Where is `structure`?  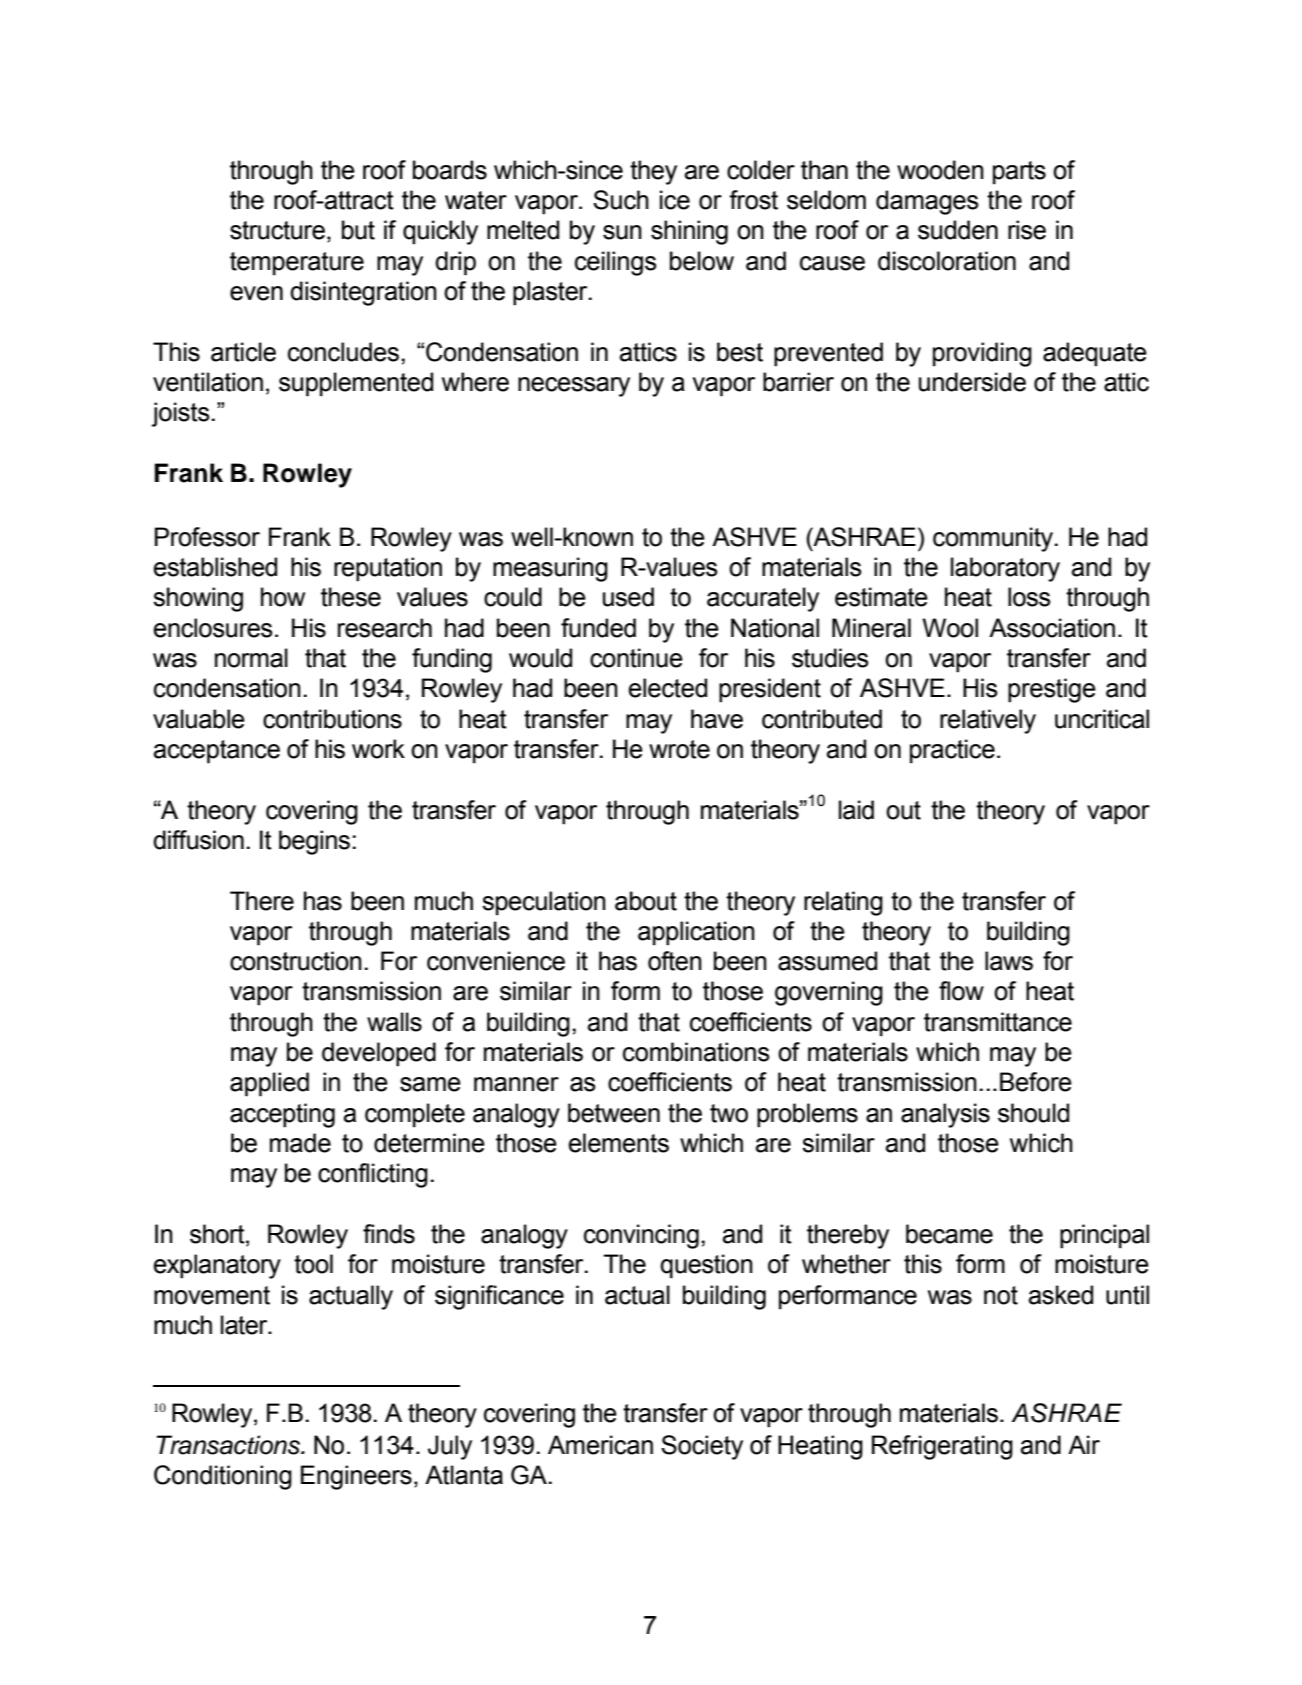
structure is located at coordinates (277, 230).
